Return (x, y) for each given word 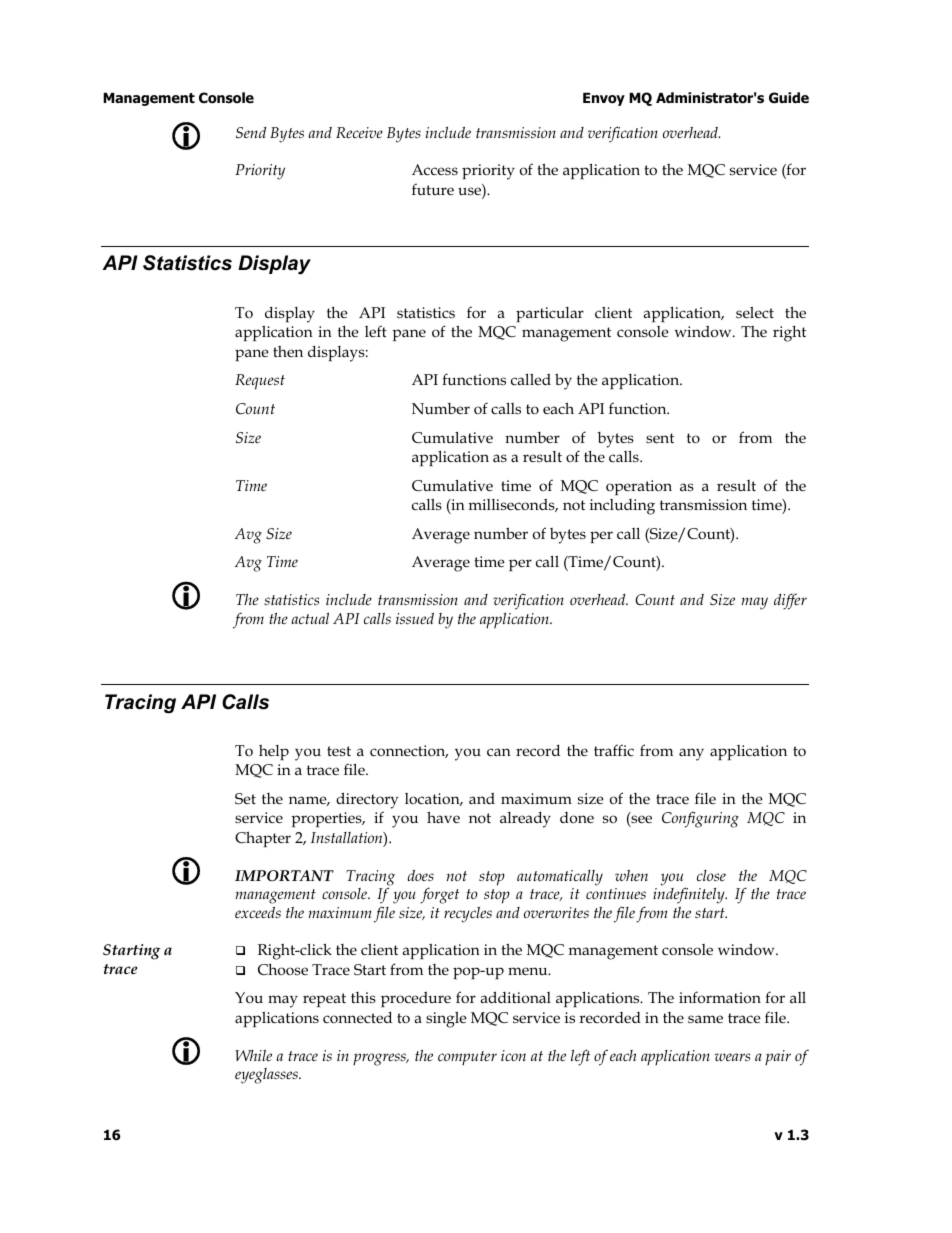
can (499, 752)
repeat (324, 1000)
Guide (789, 98)
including (622, 507)
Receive (359, 132)
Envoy (604, 99)
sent (660, 438)
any (691, 754)
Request (260, 382)
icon (513, 1055)
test (339, 751)
